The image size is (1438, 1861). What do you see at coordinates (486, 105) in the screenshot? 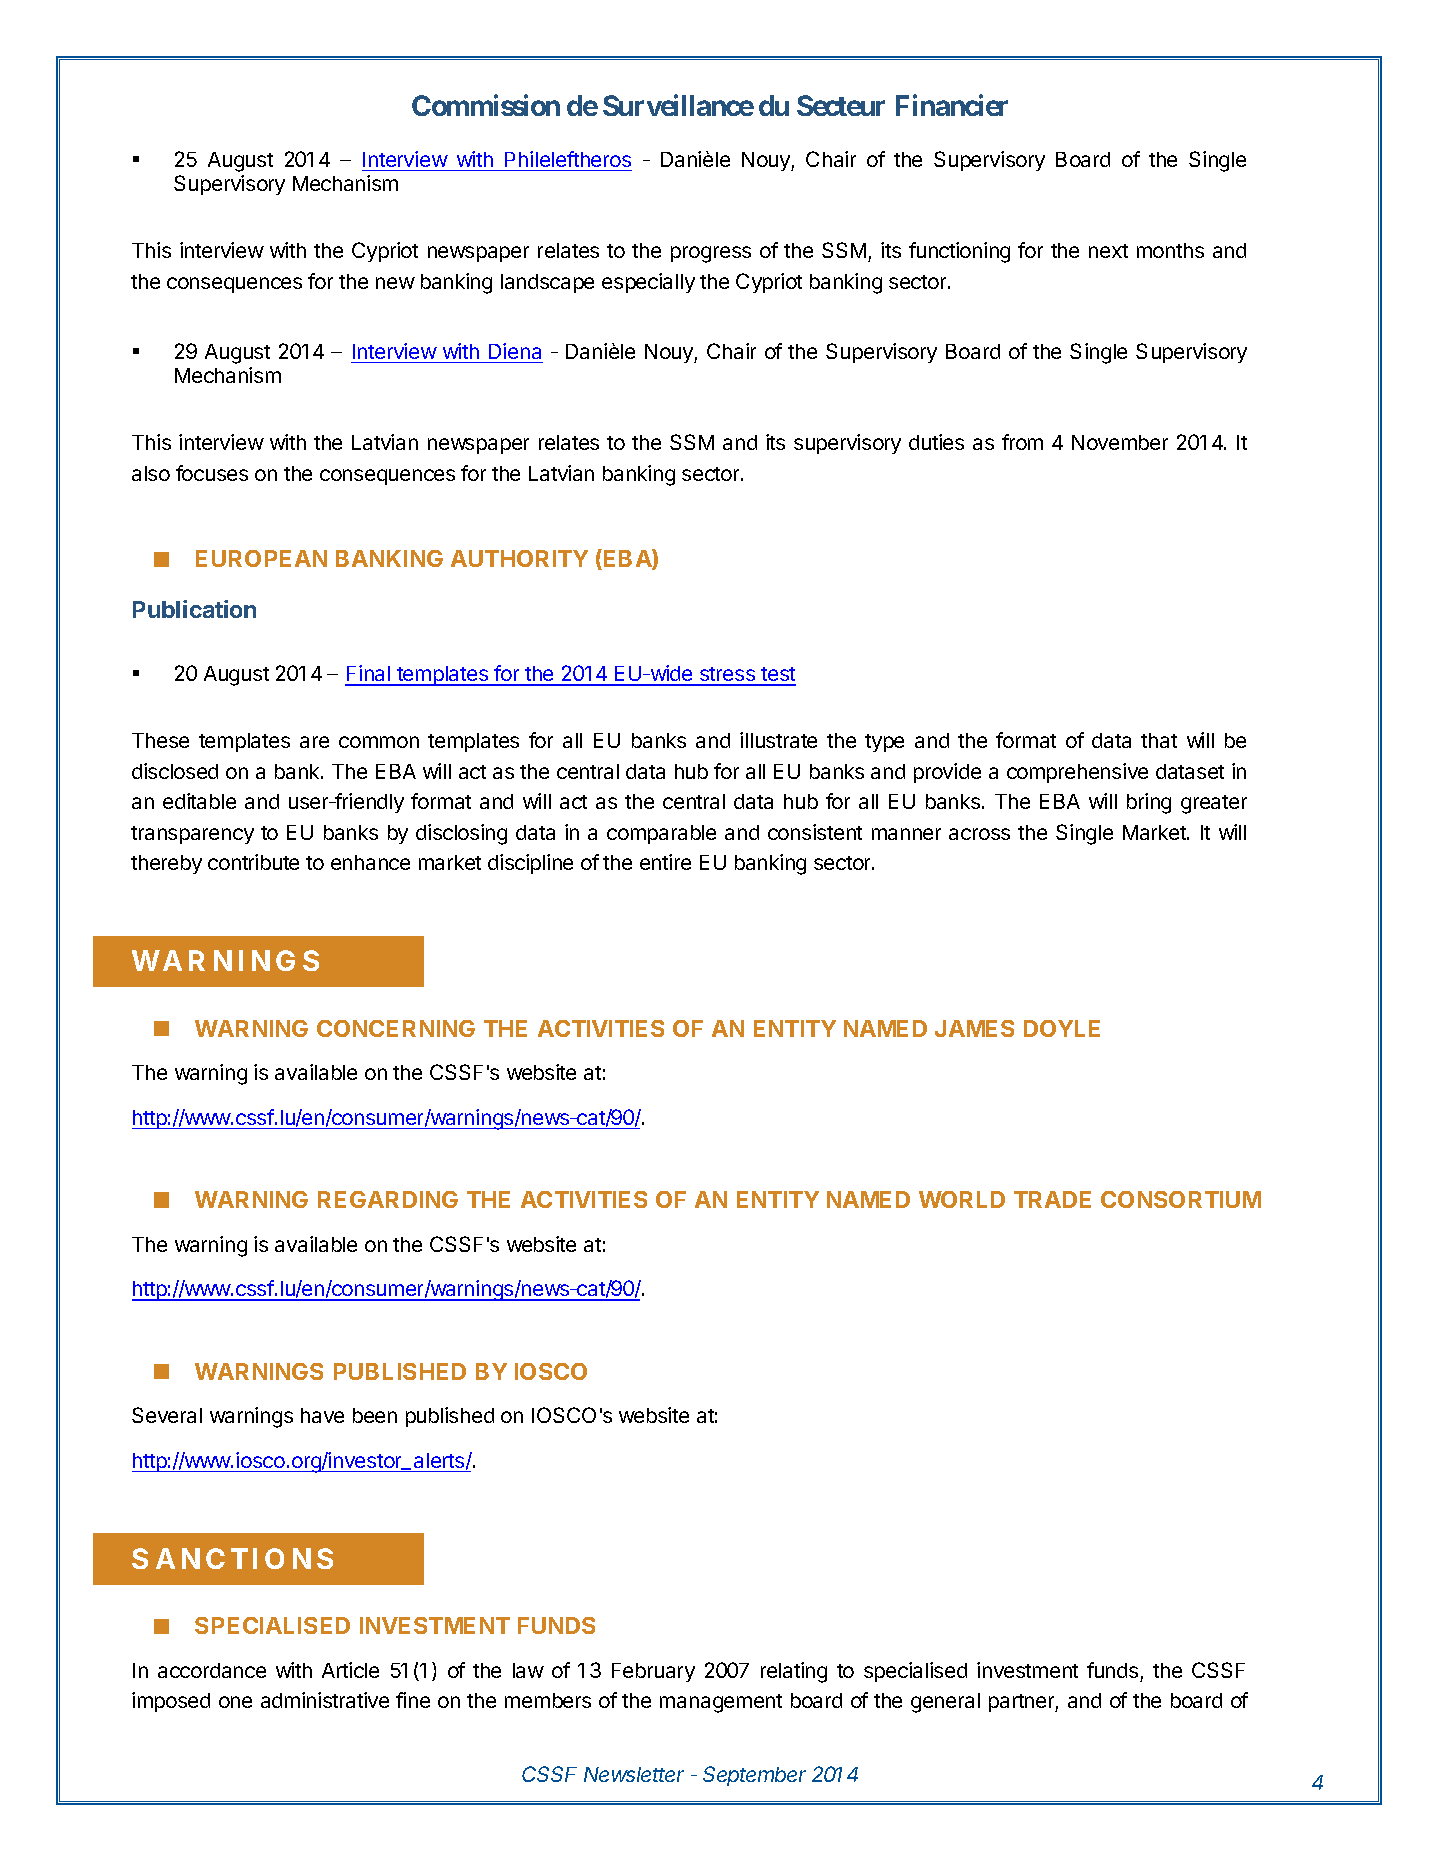
I see `Commission` at bounding box center [486, 105].
